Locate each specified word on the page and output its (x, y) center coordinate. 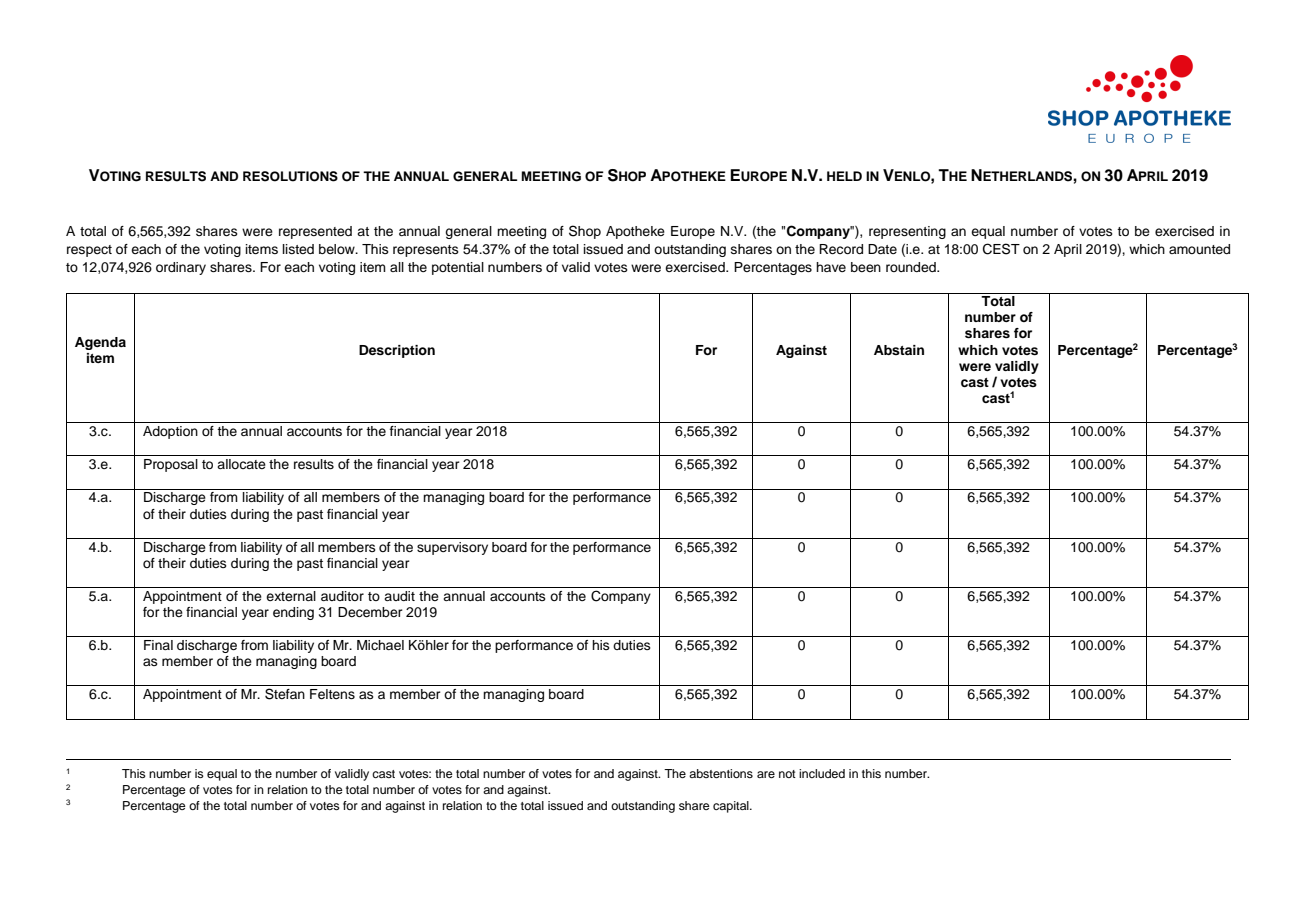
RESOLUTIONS (290, 176)
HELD (844, 176)
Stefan (285, 694)
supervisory (452, 548)
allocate (241, 464)
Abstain (899, 350)
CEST (1001, 249)
